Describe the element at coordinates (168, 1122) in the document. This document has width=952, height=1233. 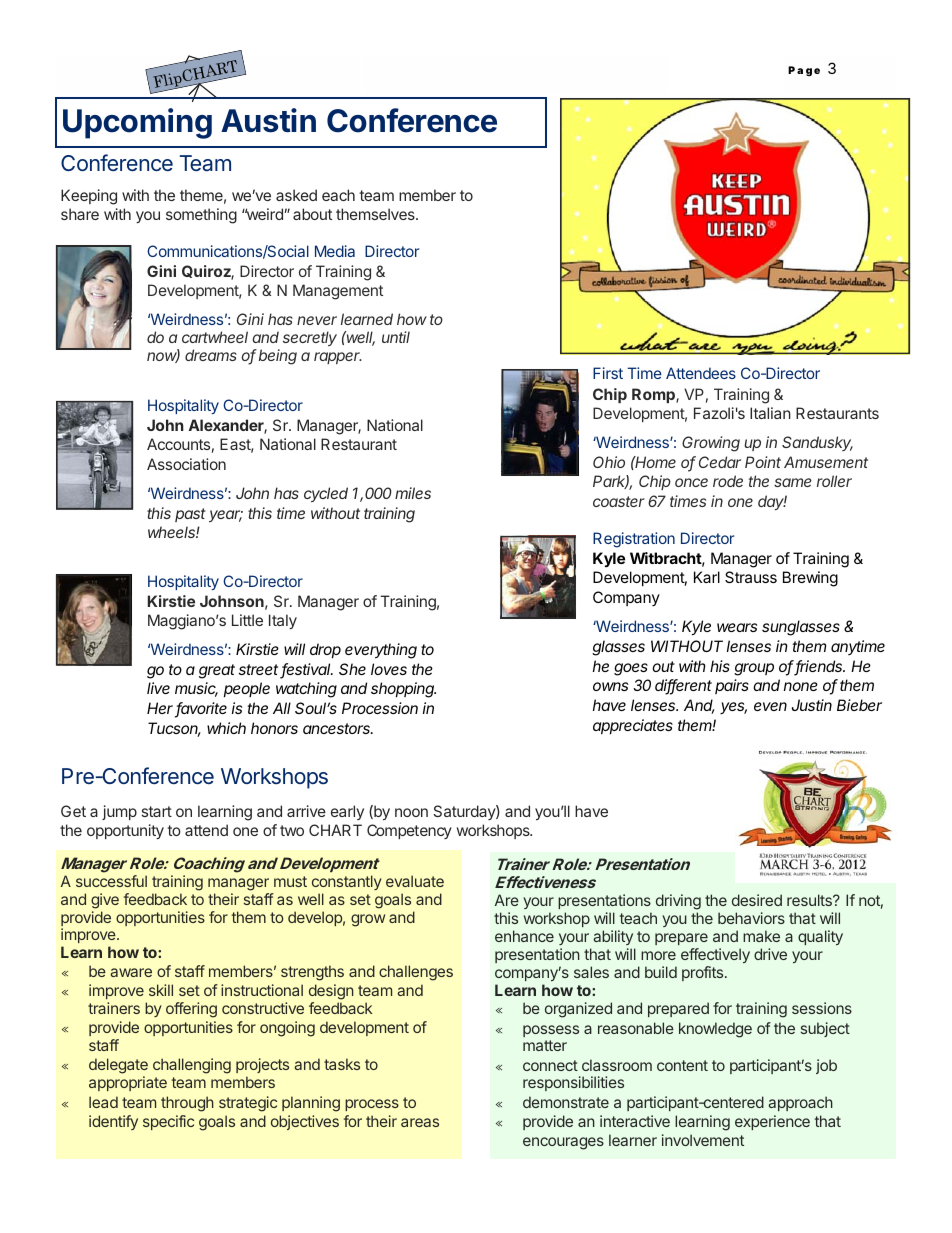
I see `specific` at that location.
